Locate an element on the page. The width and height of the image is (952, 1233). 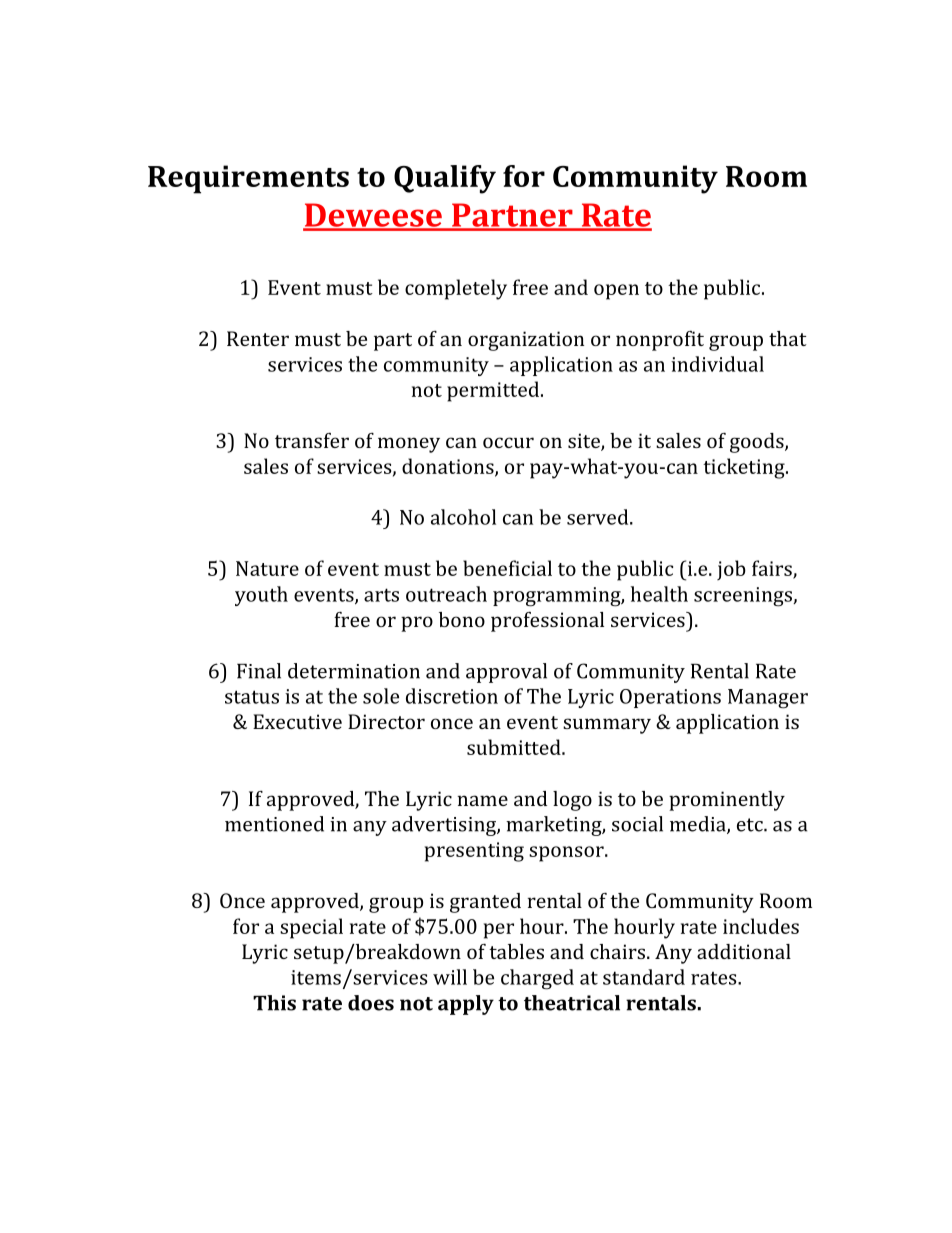
open is located at coordinates (616, 292).
